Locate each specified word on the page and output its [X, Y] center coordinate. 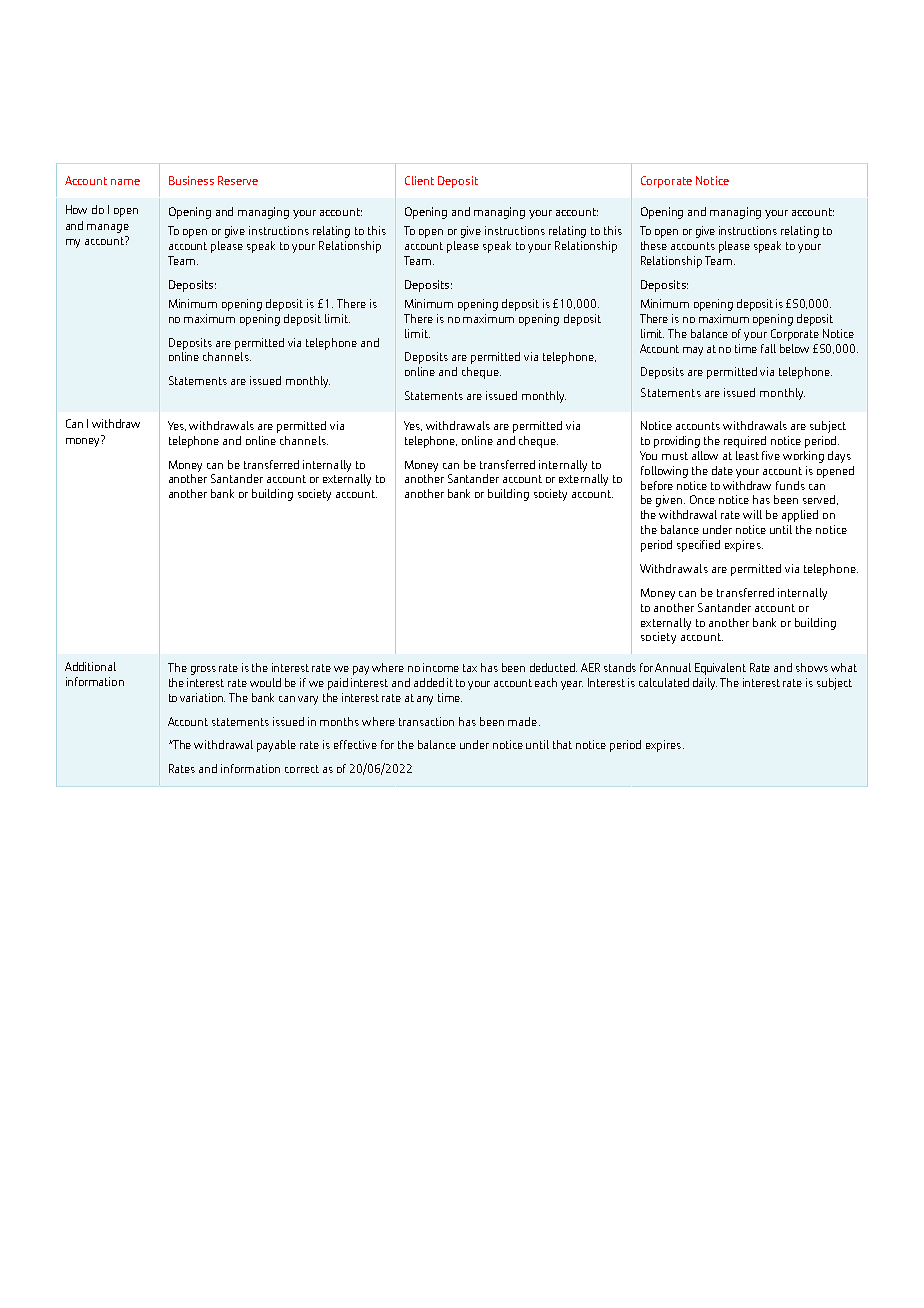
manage [108, 228]
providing [677, 442]
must [675, 456]
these [654, 245]
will [752, 514]
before [657, 485]
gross [203, 670]
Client [419, 180]
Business [191, 180]
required [745, 442]
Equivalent [720, 669]
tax [470, 668]
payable [276, 746]
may [693, 351]
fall [768, 348]
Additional [90, 666]
